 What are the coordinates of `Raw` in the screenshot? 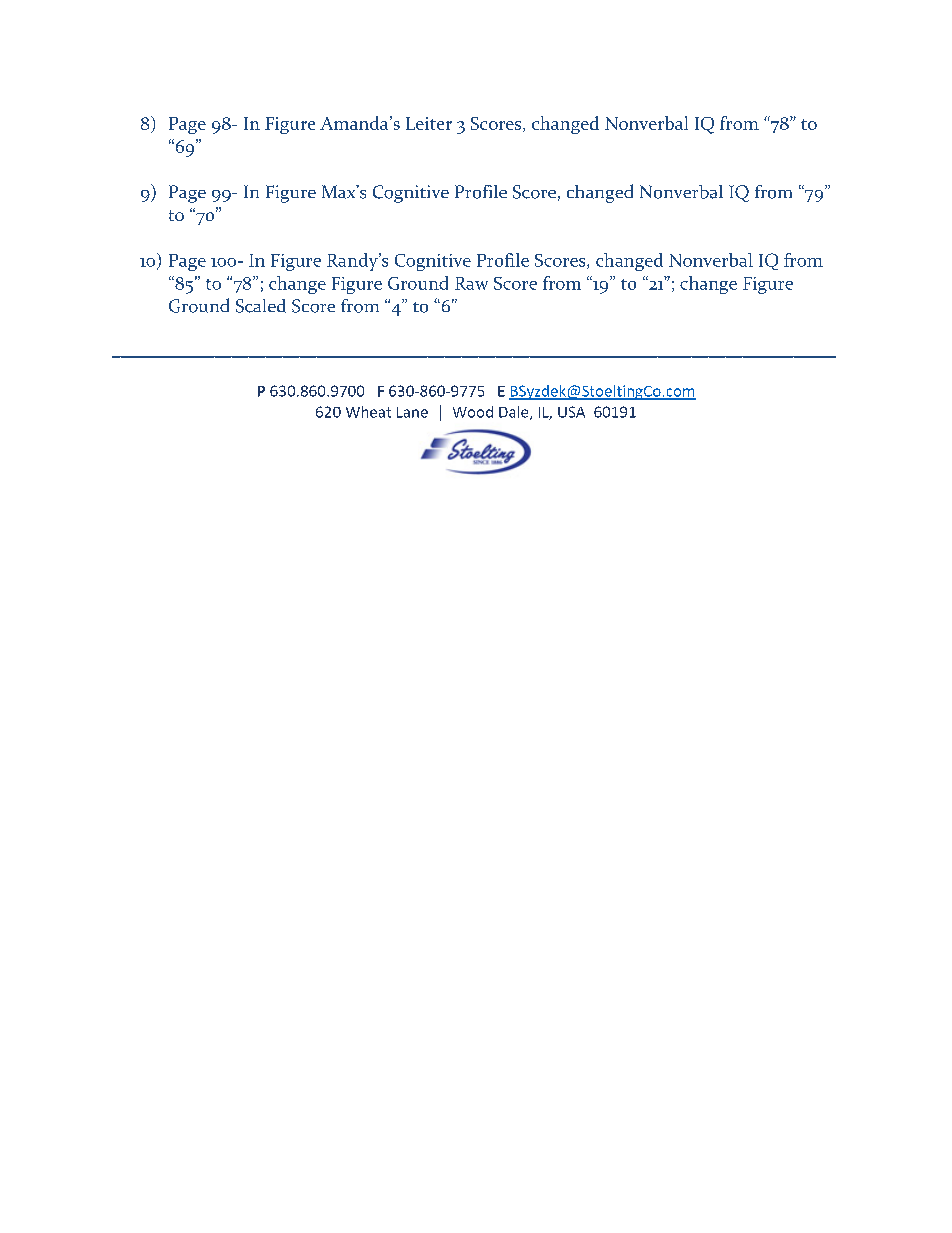 It's located at (471, 283).
